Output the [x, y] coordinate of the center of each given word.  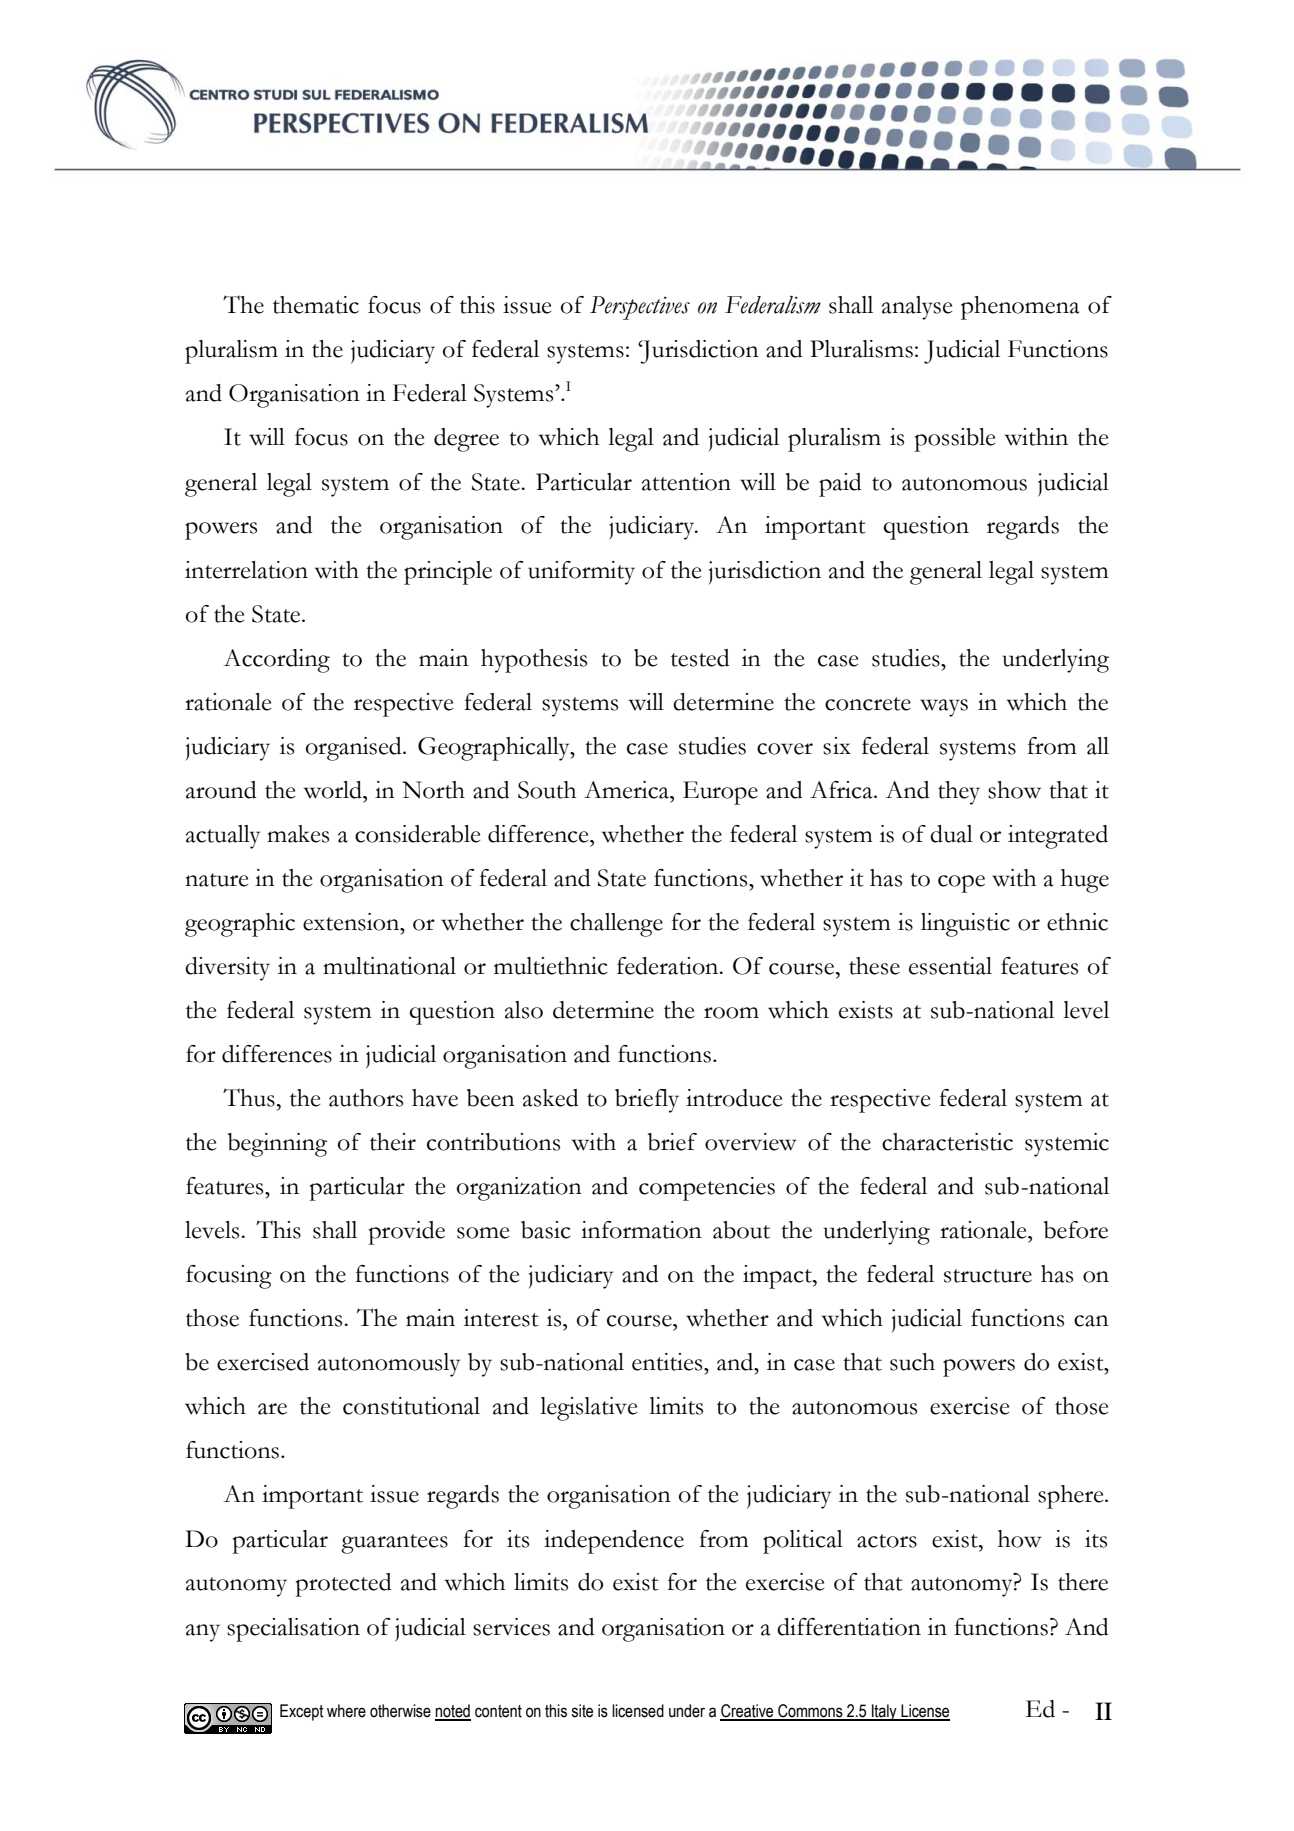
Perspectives [640, 308]
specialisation [293, 1630]
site [582, 1711]
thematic [316, 305]
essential [950, 966]
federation [669, 966]
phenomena [1020, 308]
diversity [227, 969]
